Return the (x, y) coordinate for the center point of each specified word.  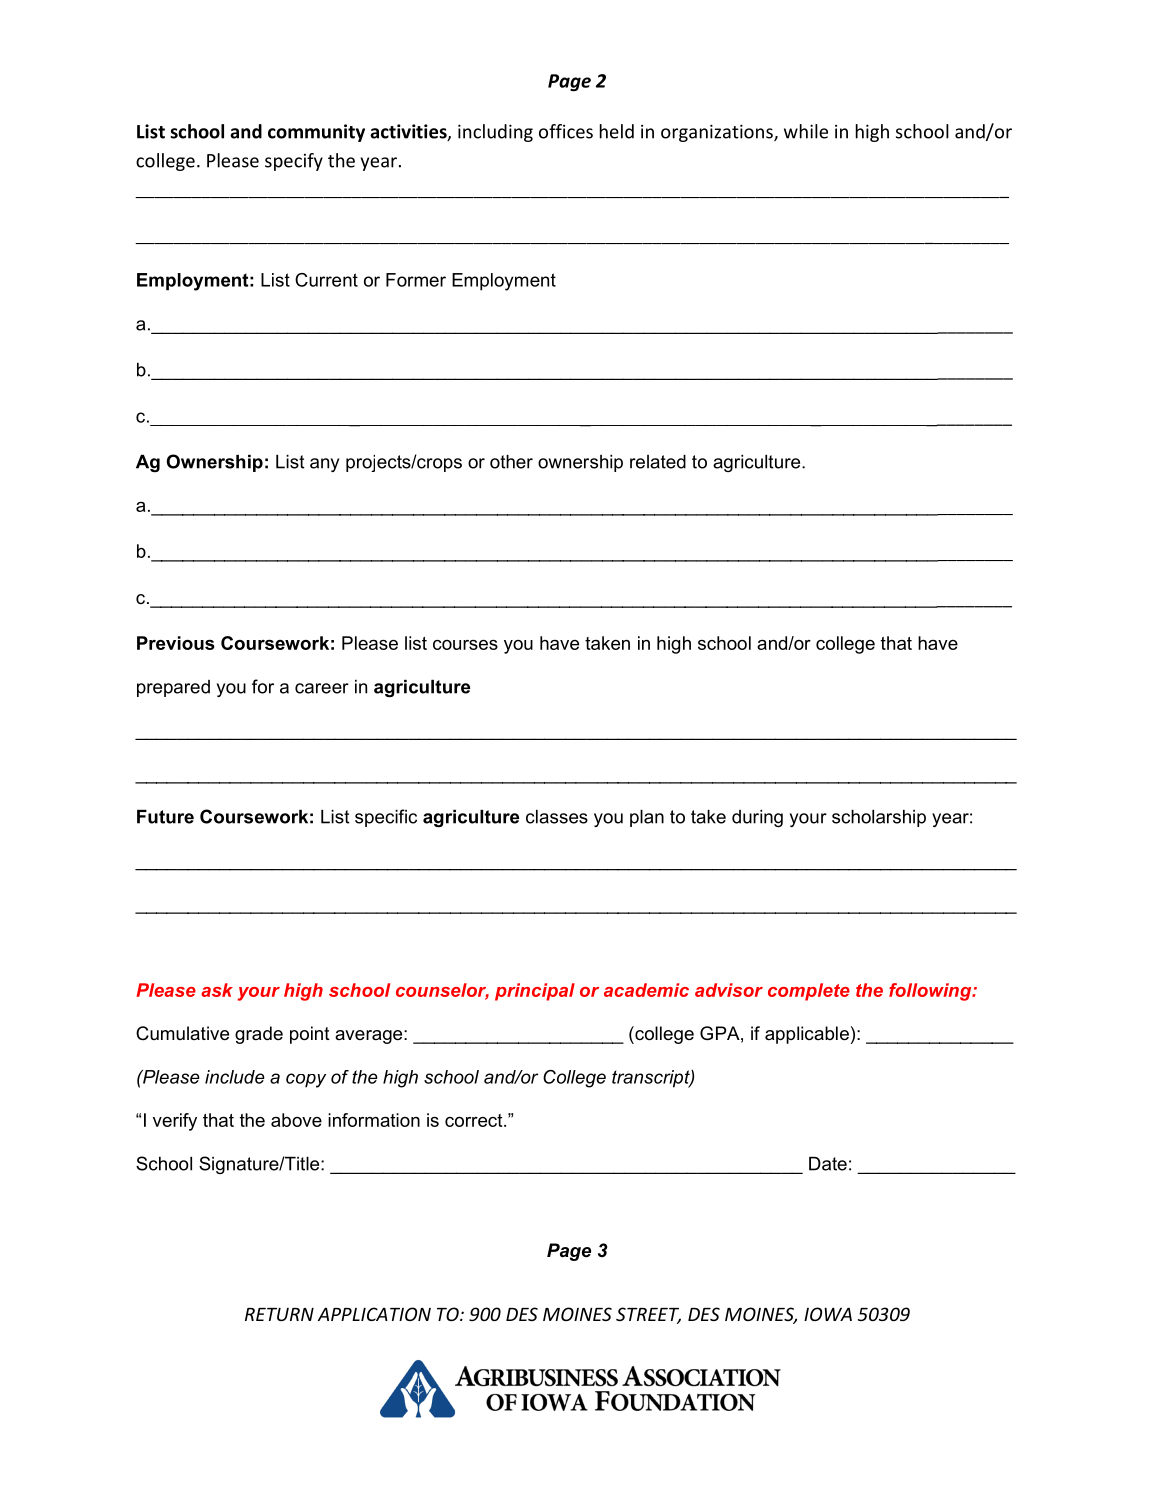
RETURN (279, 1314)
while (806, 131)
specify (294, 162)
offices (566, 131)
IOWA (828, 1314)
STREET (648, 1315)
